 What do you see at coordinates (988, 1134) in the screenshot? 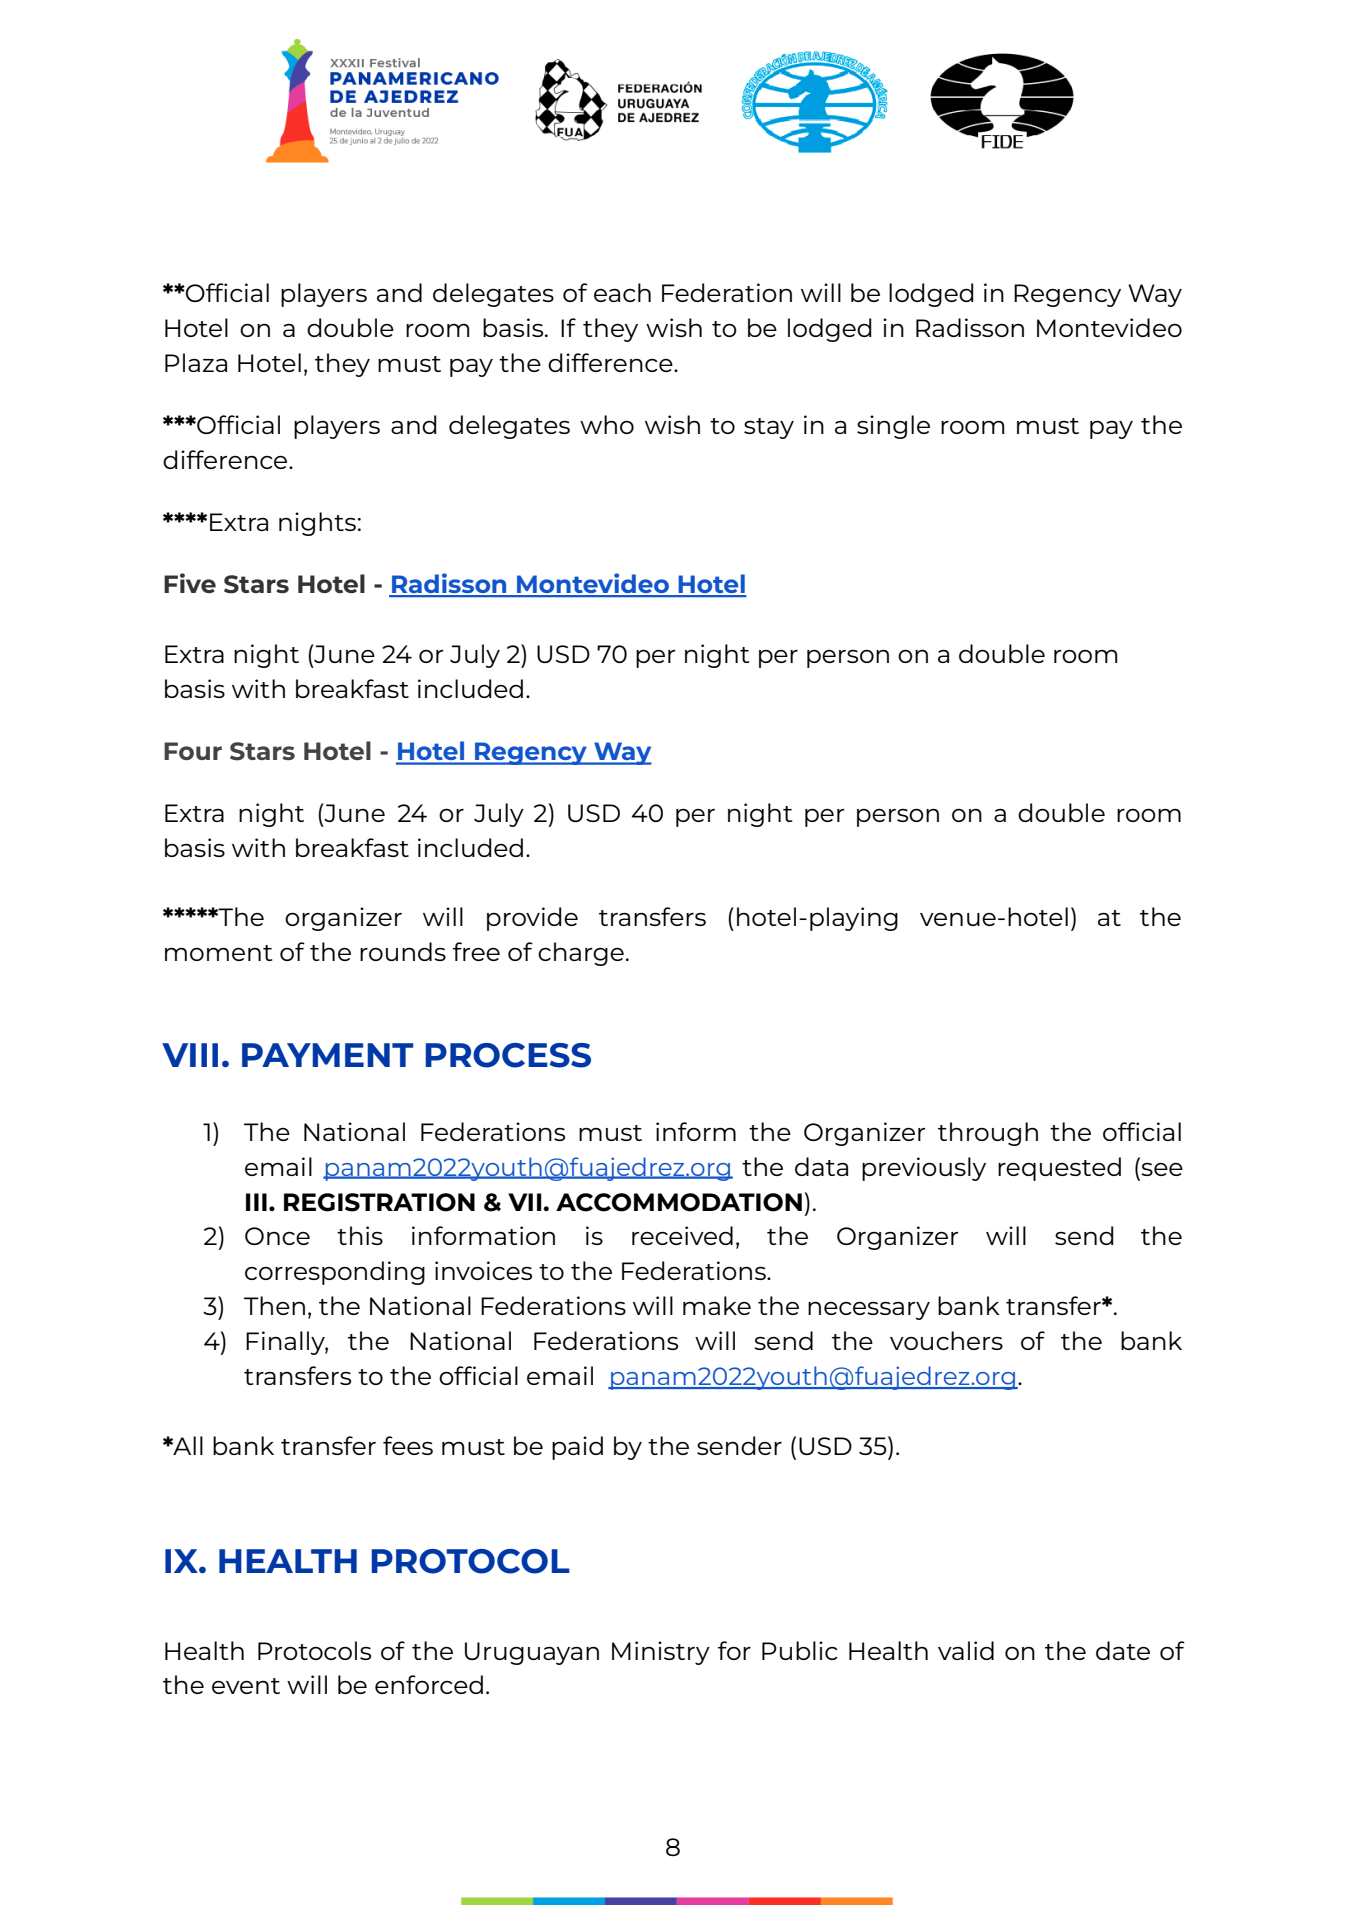
I see `through` at bounding box center [988, 1134].
